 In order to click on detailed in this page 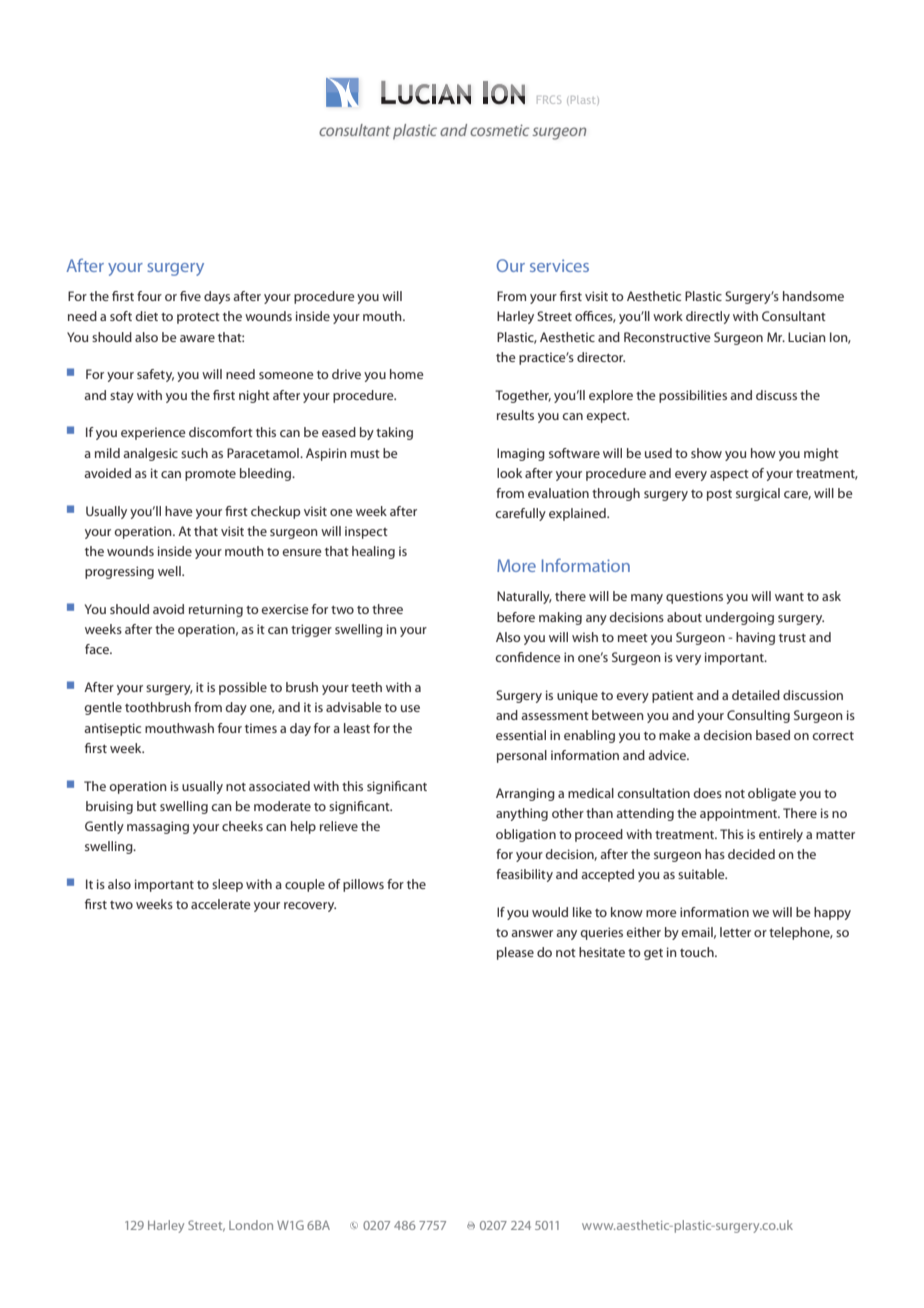, I will do `click(756, 695)`.
